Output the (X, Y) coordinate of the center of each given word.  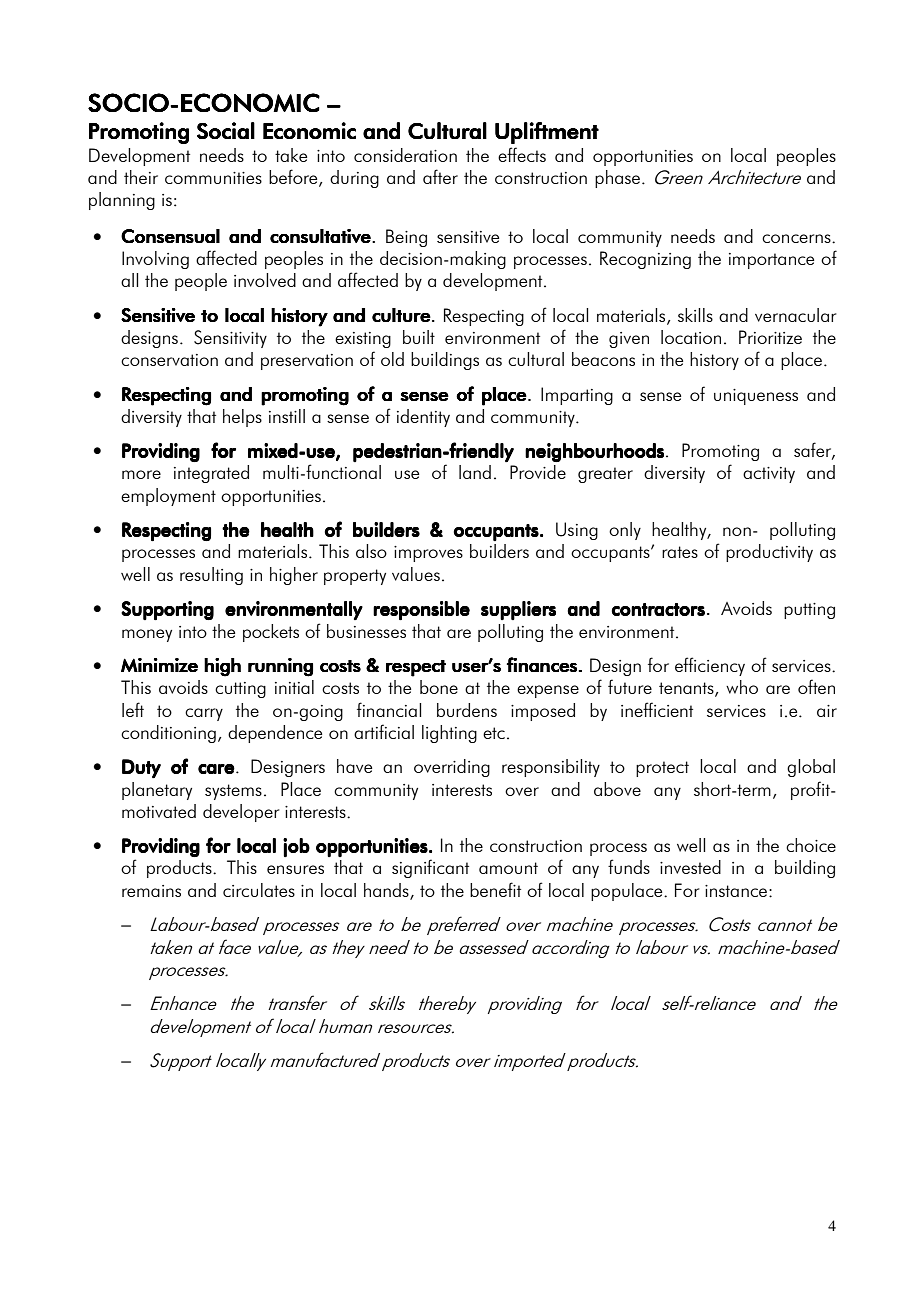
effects (522, 154)
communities (213, 178)
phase (617, 179)
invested (690, 867)
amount (508, 868)
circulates (259, 890)
